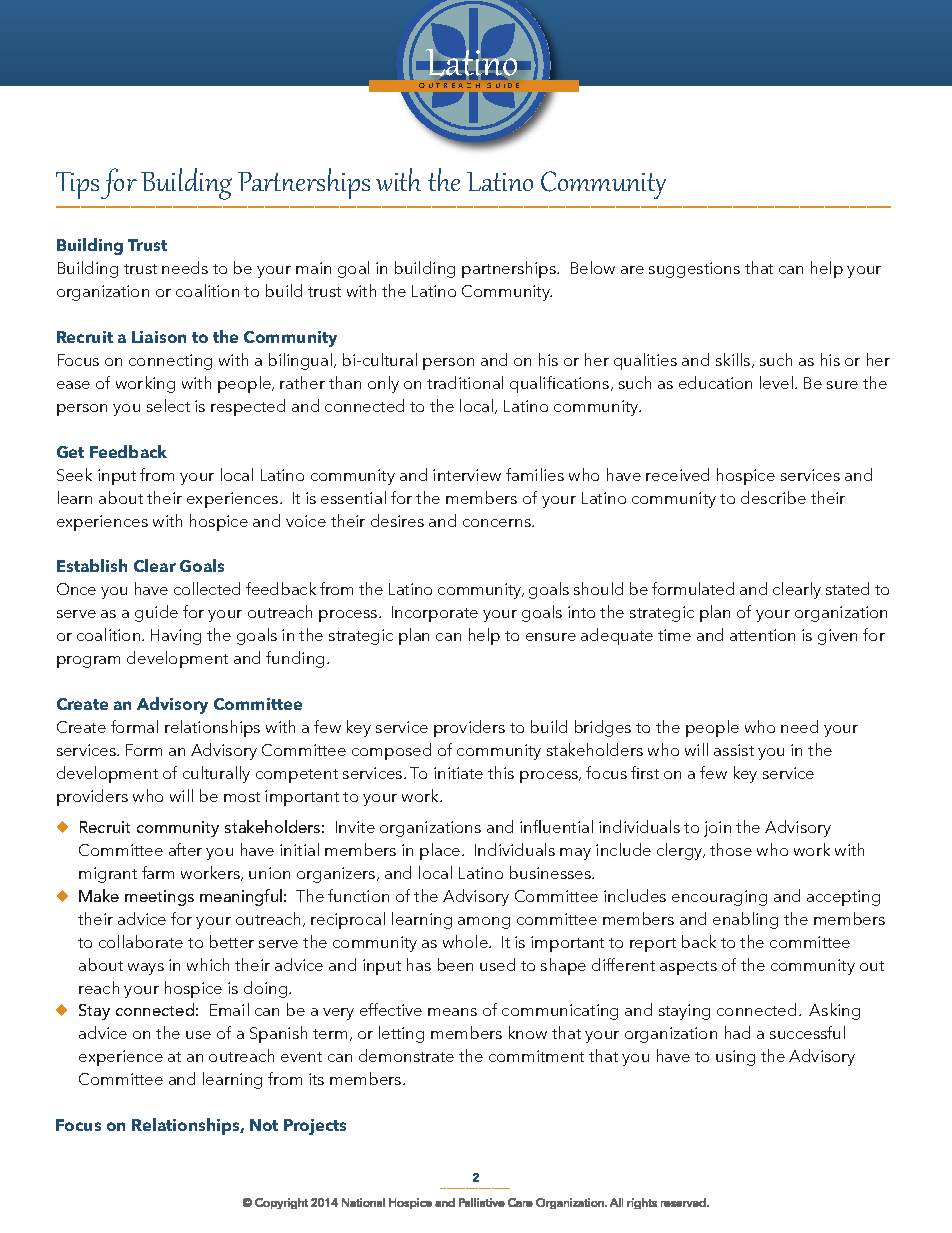  Describe the element at coordinates (717, 829) in the image. I see `join` at that location.
